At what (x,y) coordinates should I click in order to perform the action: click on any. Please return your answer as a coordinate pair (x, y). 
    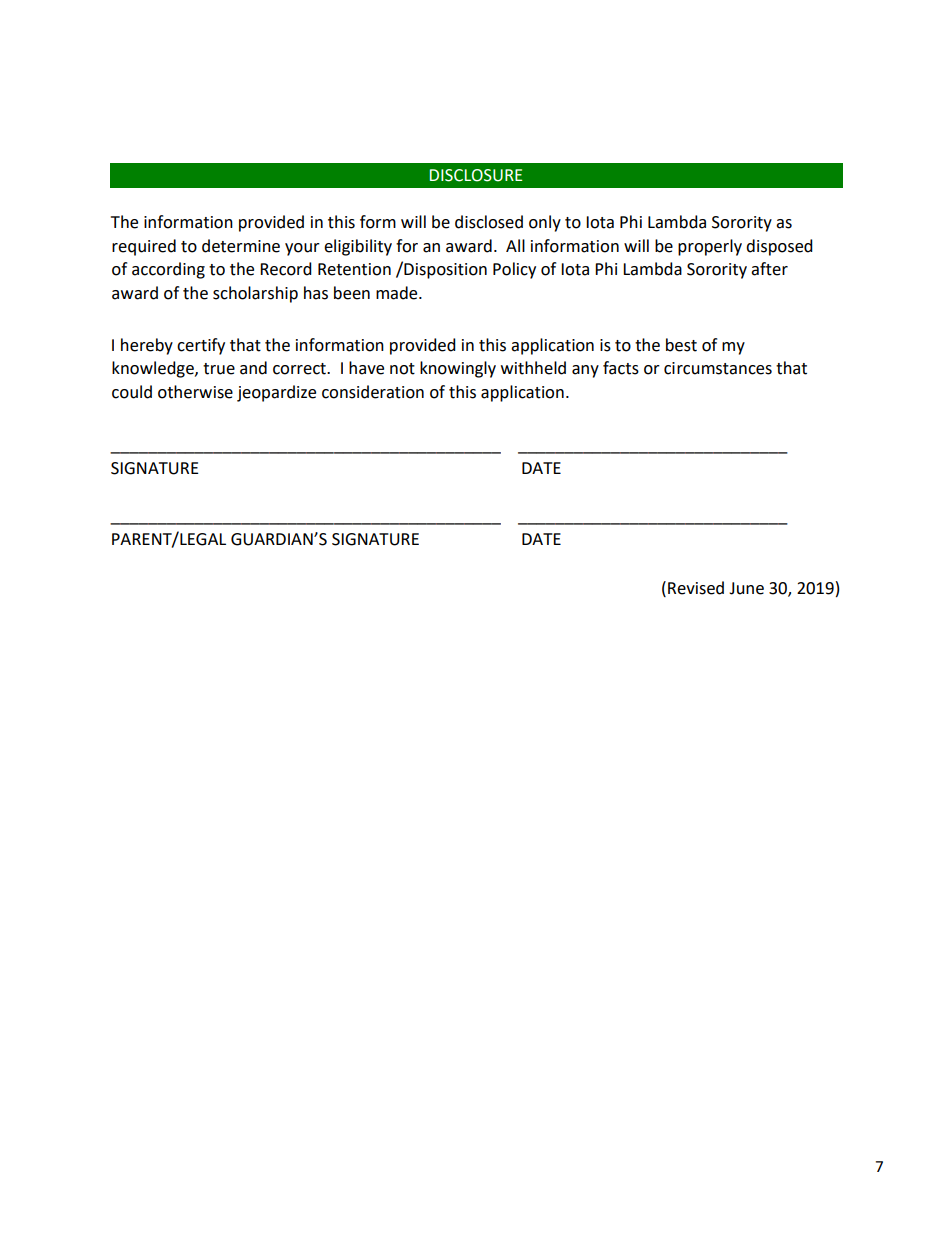
    Looking at the image, I should click on (585, 371).
